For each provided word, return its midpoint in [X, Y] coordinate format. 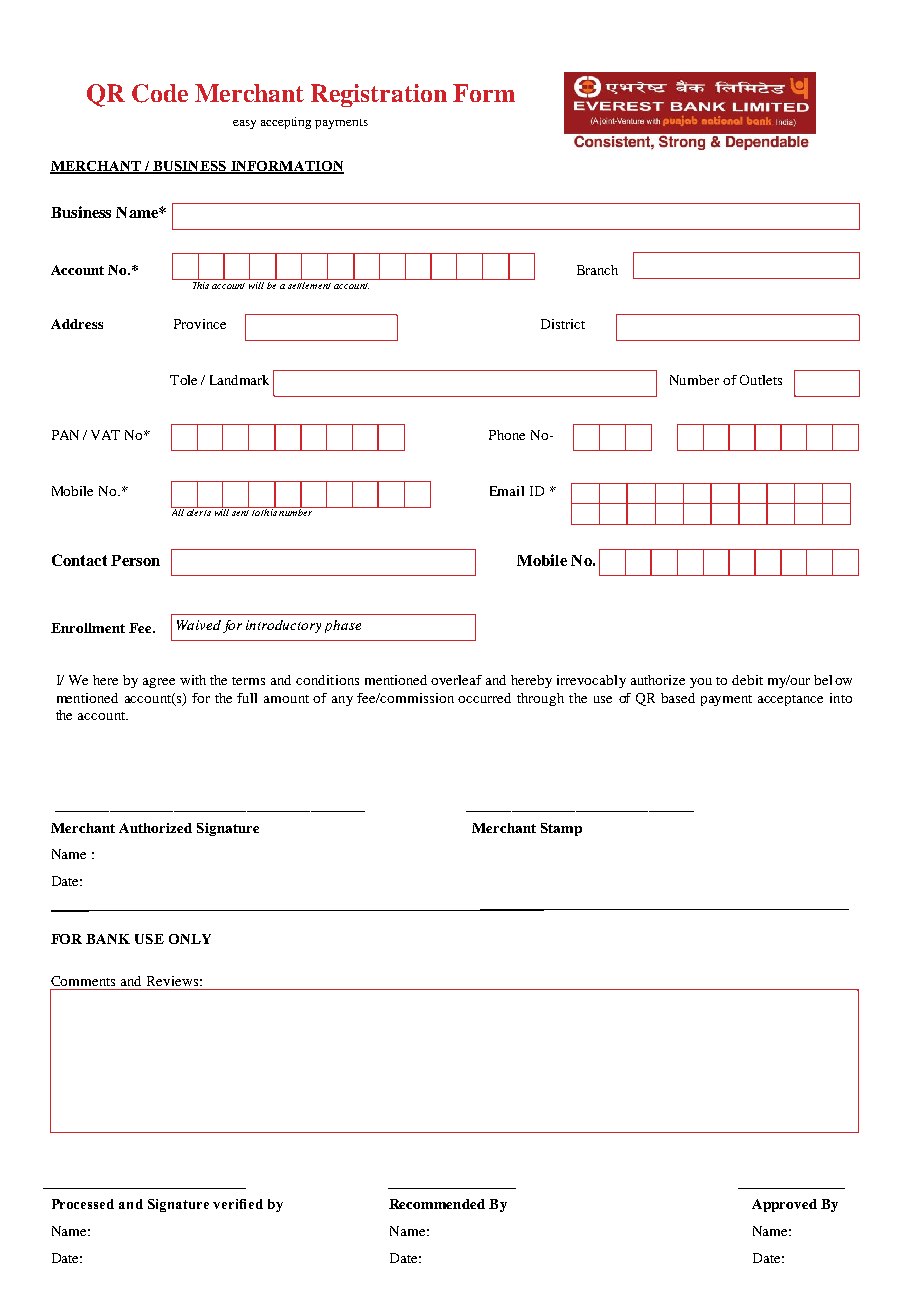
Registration [379, 95]
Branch [597, 270]
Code [160, 93]
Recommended [437, 1204]
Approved [784, 1205]
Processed [83, 1204]
